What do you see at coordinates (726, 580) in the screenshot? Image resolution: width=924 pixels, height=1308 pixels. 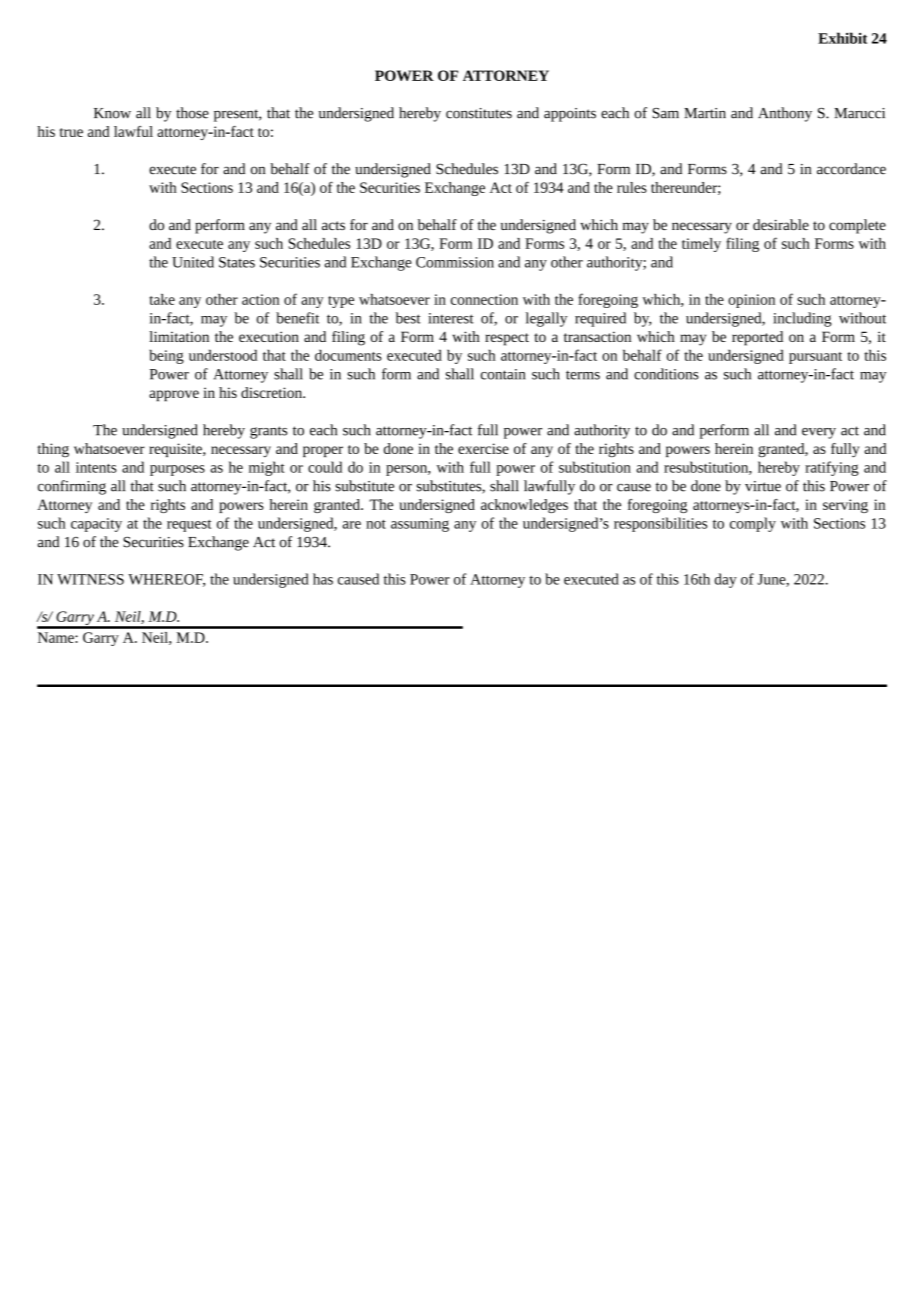 I see `day` at bounding box center [726, 580].
